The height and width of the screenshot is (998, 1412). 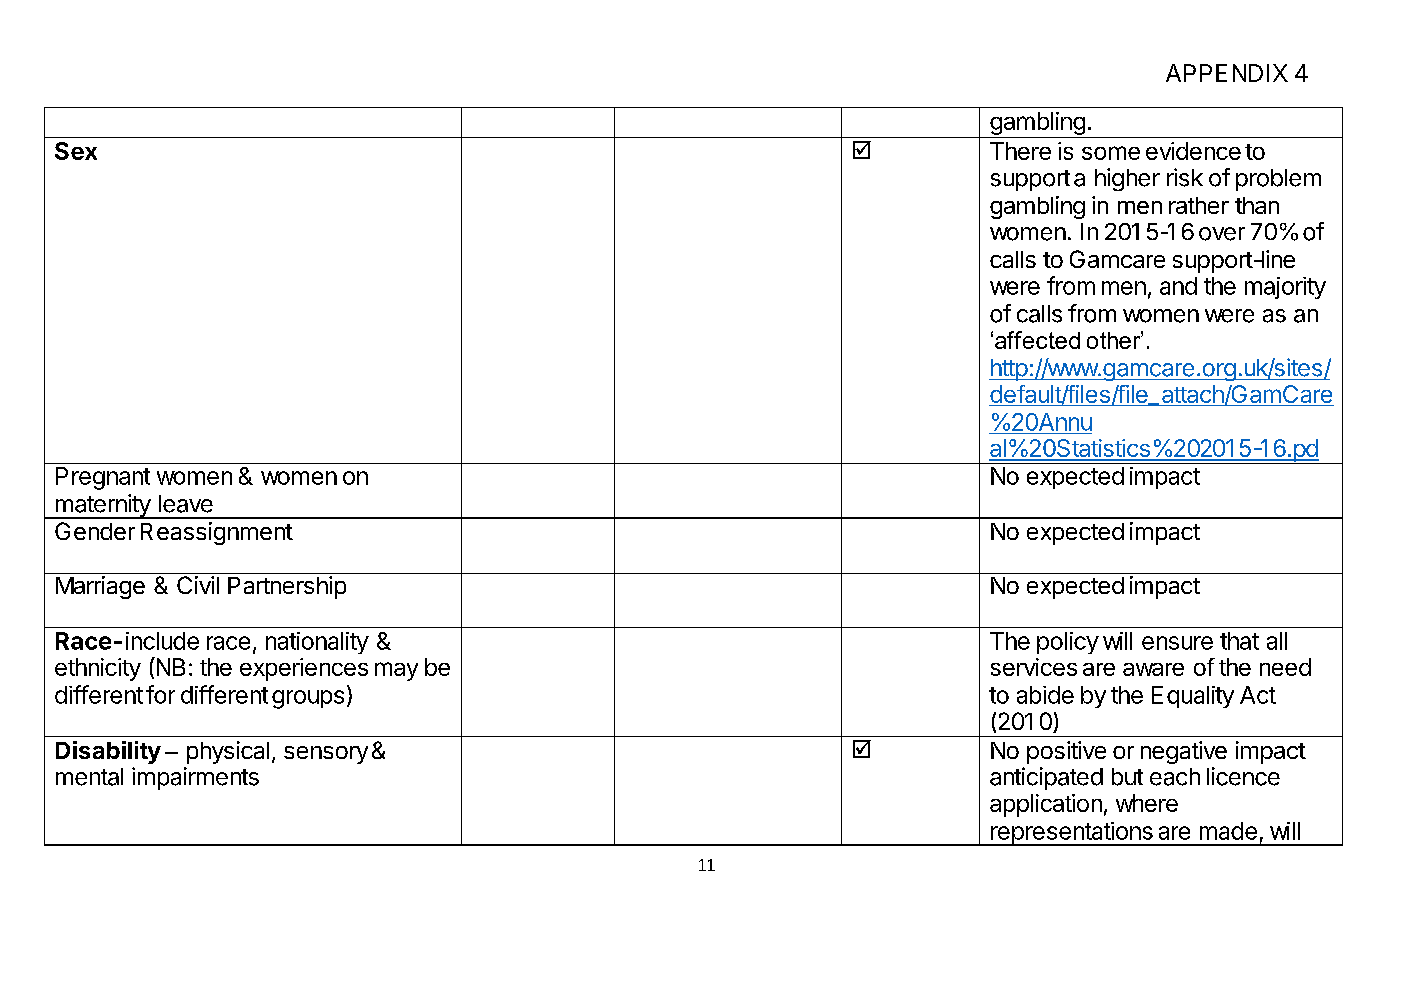 What do you see at coordinates (162, 641) in the screenshot?
I see `include` at bounding box center [162, 641].
